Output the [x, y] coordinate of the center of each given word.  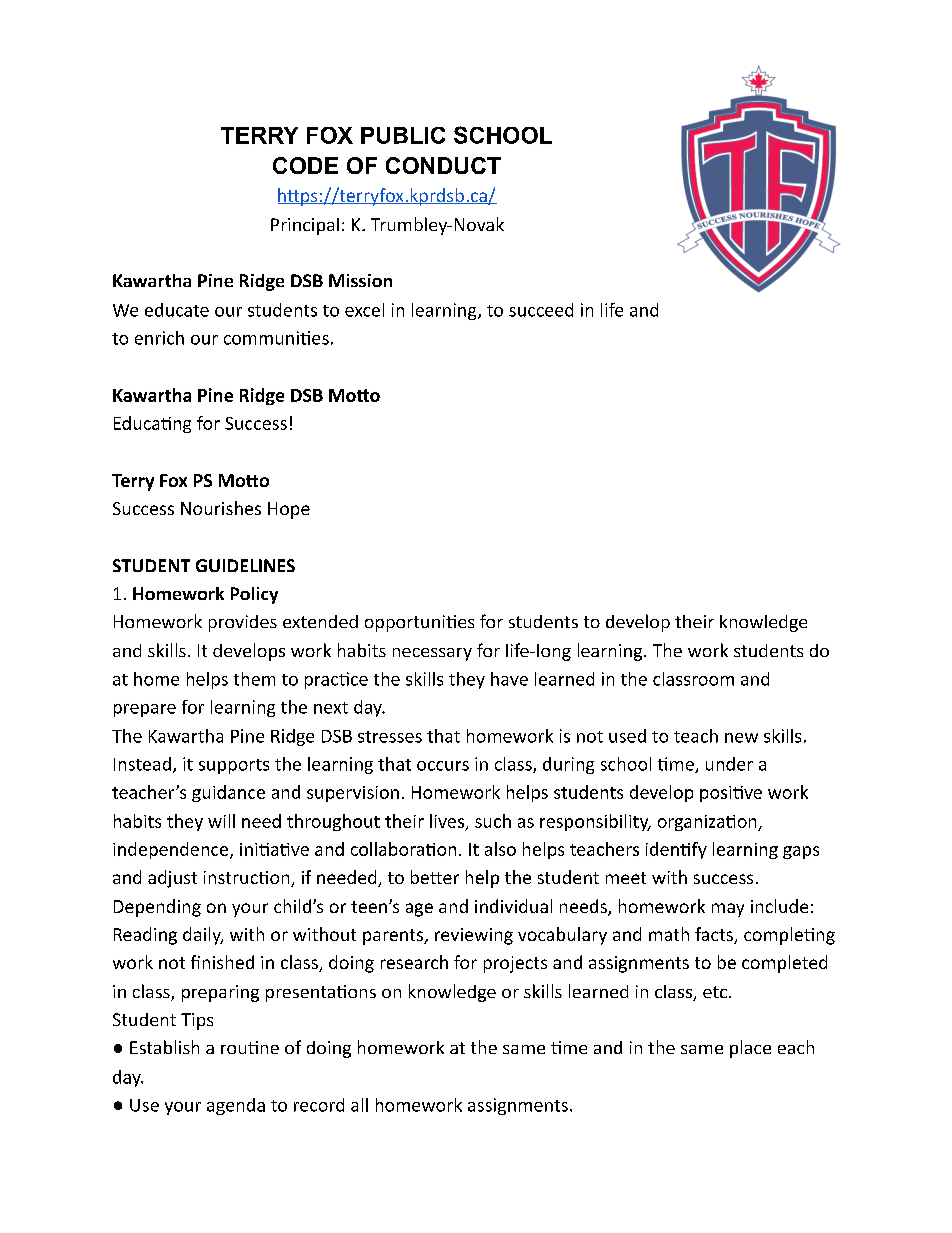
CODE [305, 165]
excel [364, 310]
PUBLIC [403, 135]
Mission [360, 280]
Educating [152, 424]
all [359, 1105]
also [500, 849]
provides [243, 623]
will [221, 821]
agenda [236, 1106]
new [741, 738]
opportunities [419, 623]
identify [676, 850]
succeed [541, 310]
